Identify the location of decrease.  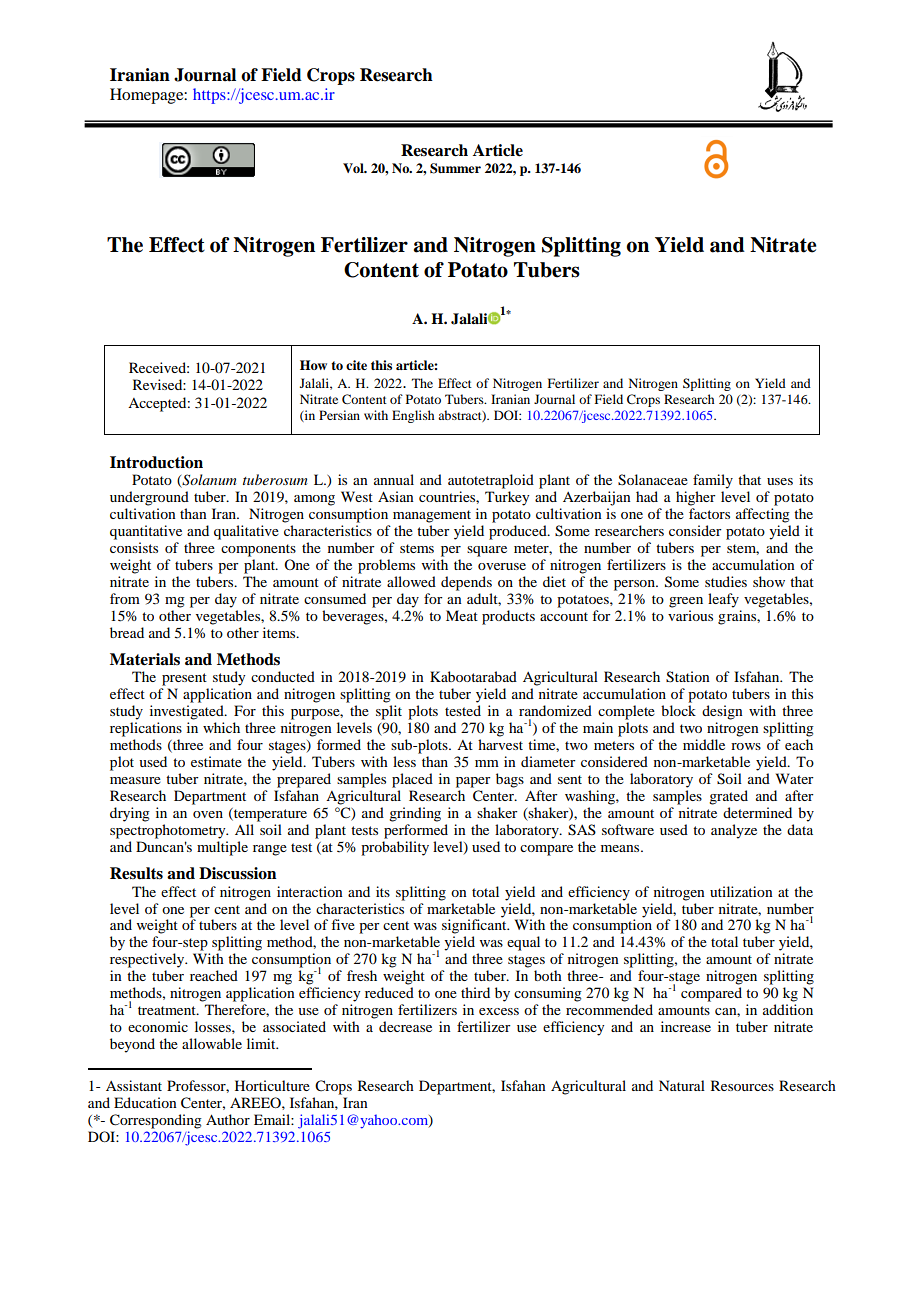
(405, 1026).
